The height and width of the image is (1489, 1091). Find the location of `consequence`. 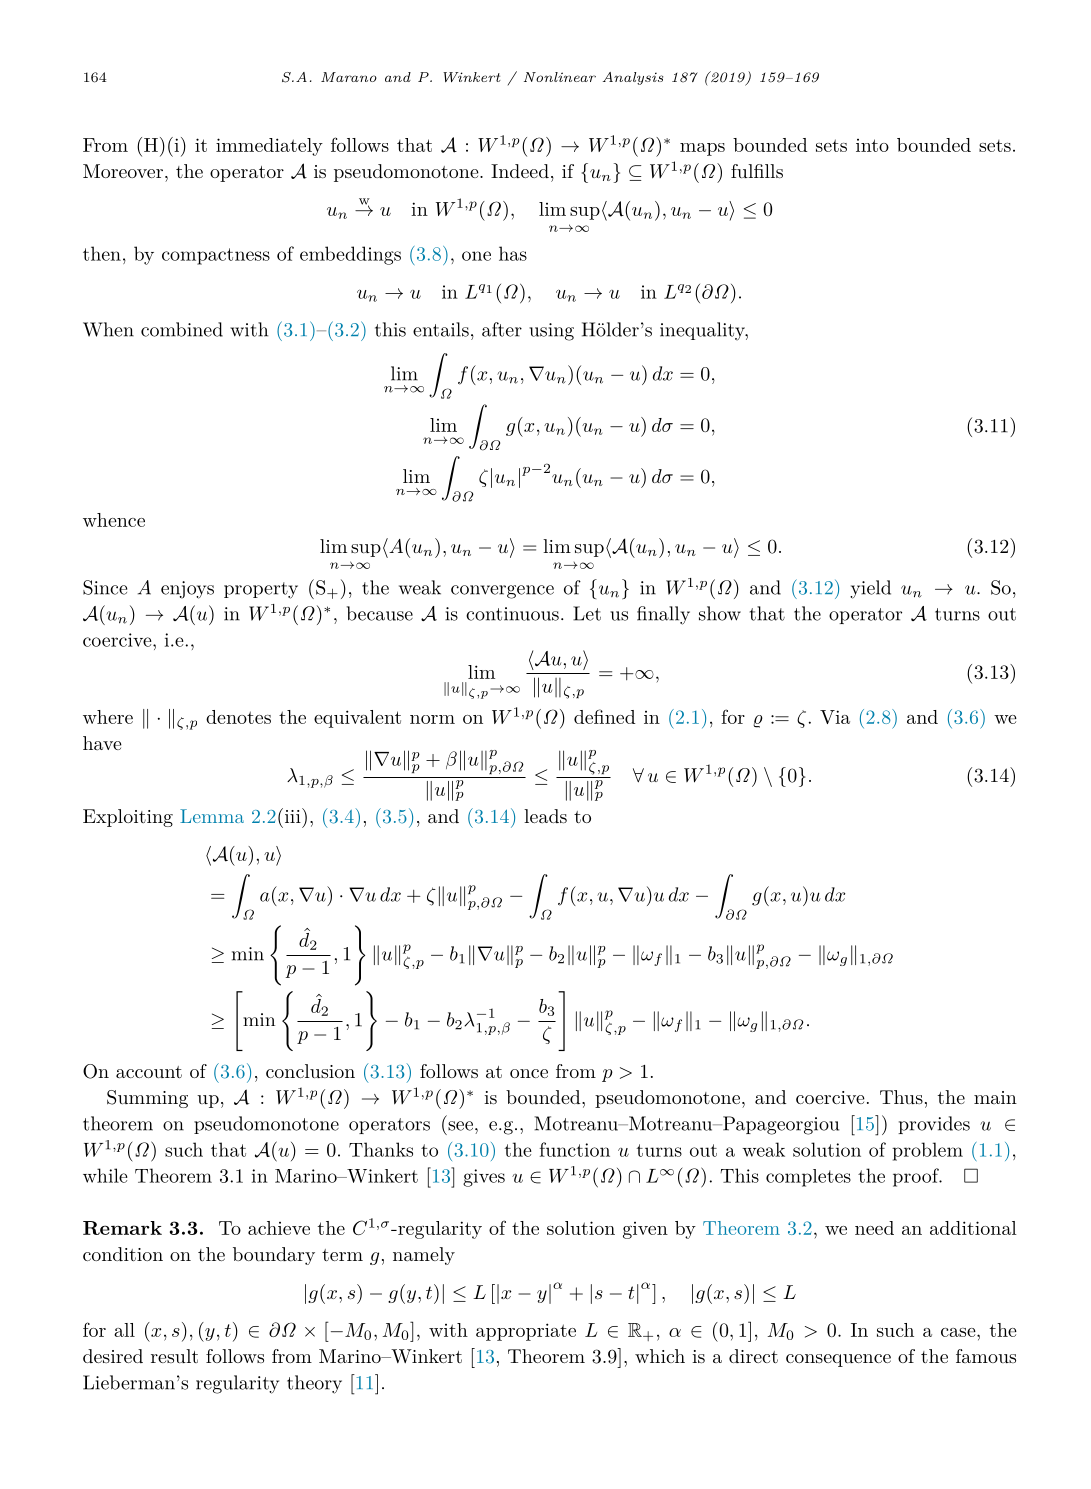

consequence is located at coordinates (838, 1360).
